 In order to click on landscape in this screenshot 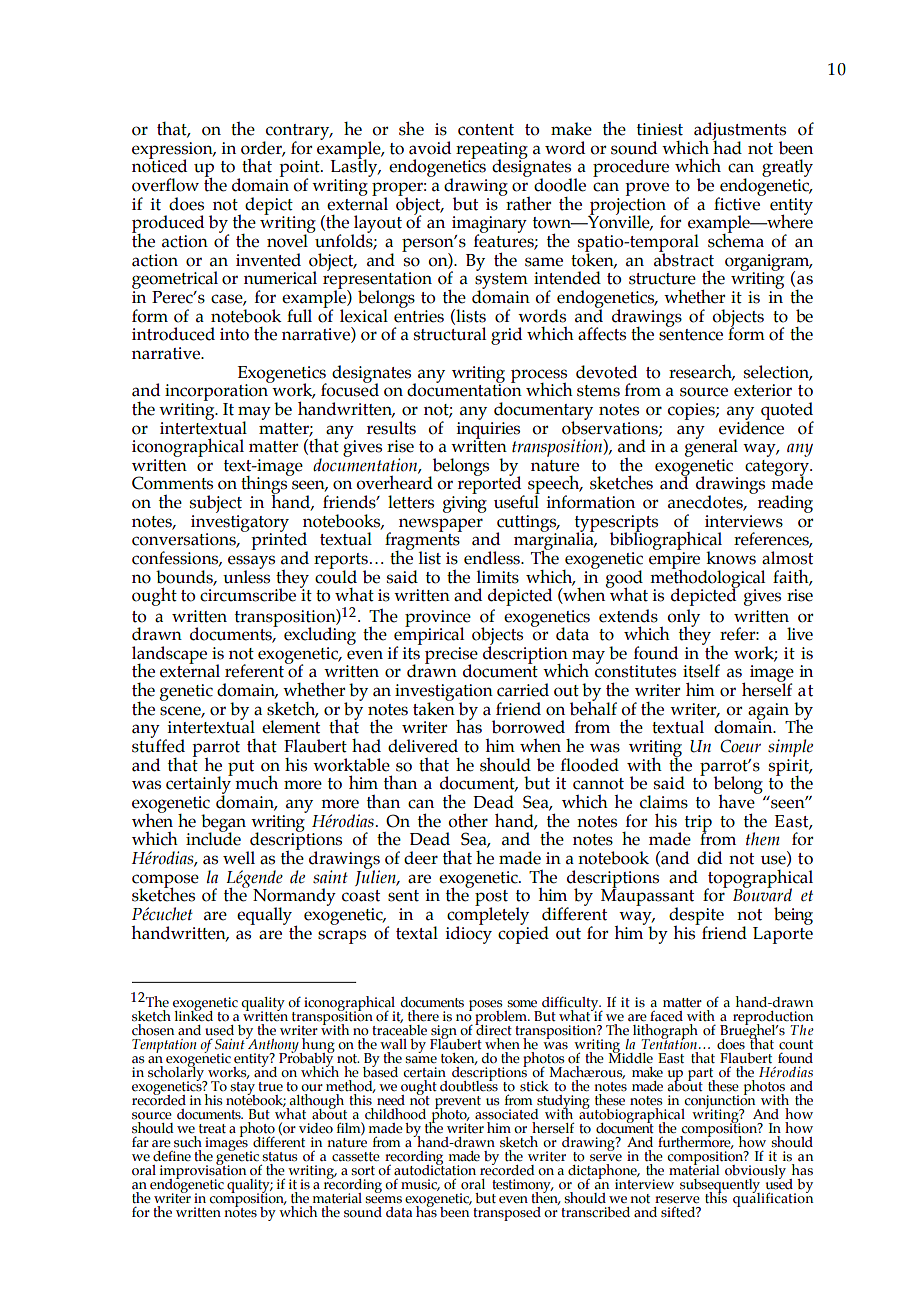, I will do `click(169, 656)`.
